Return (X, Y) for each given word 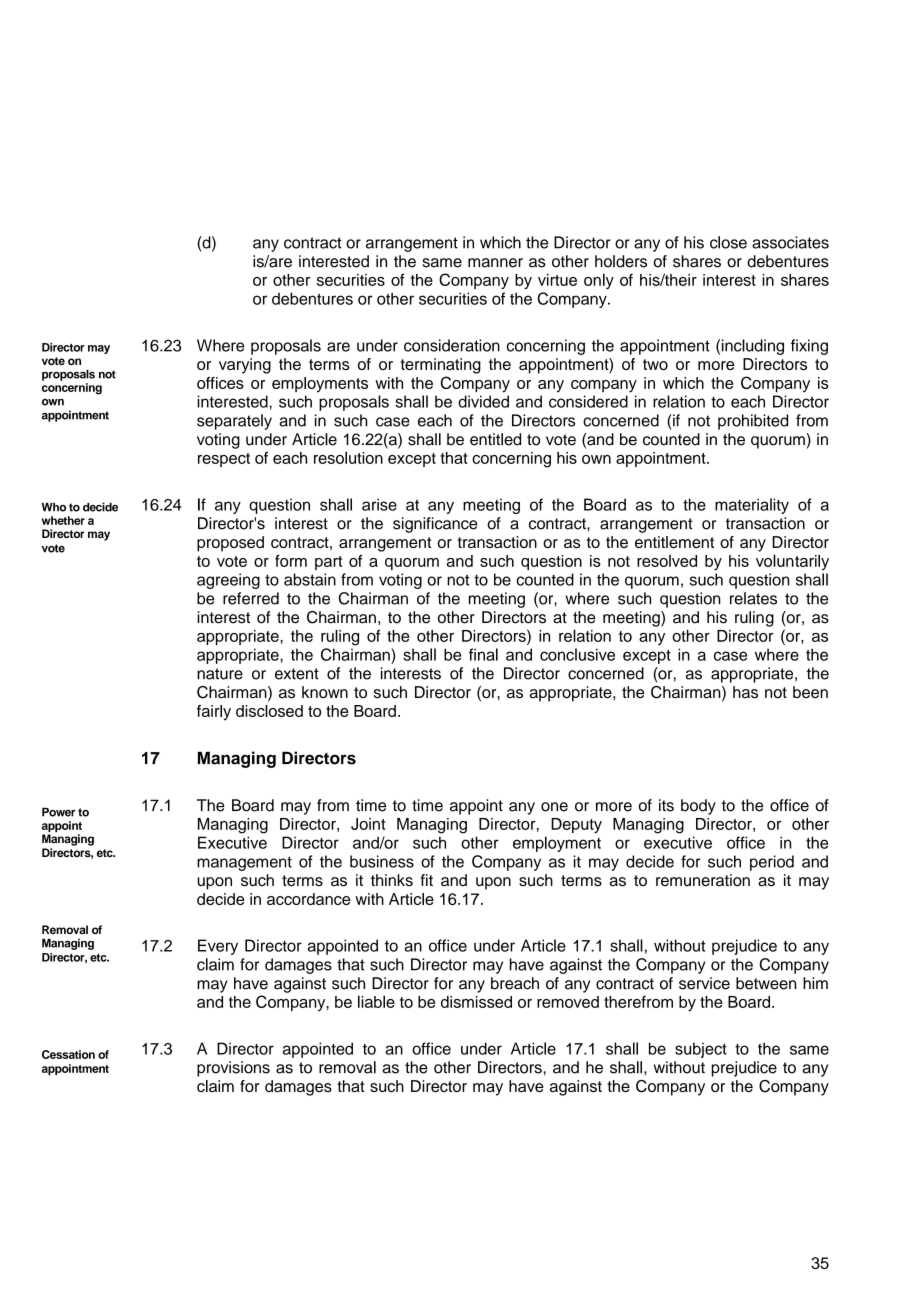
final (483, 654)
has (745, 692)
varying (245, 366)
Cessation (68, 1054)
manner (495, 263)
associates (790, 242)
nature (220, 674)
